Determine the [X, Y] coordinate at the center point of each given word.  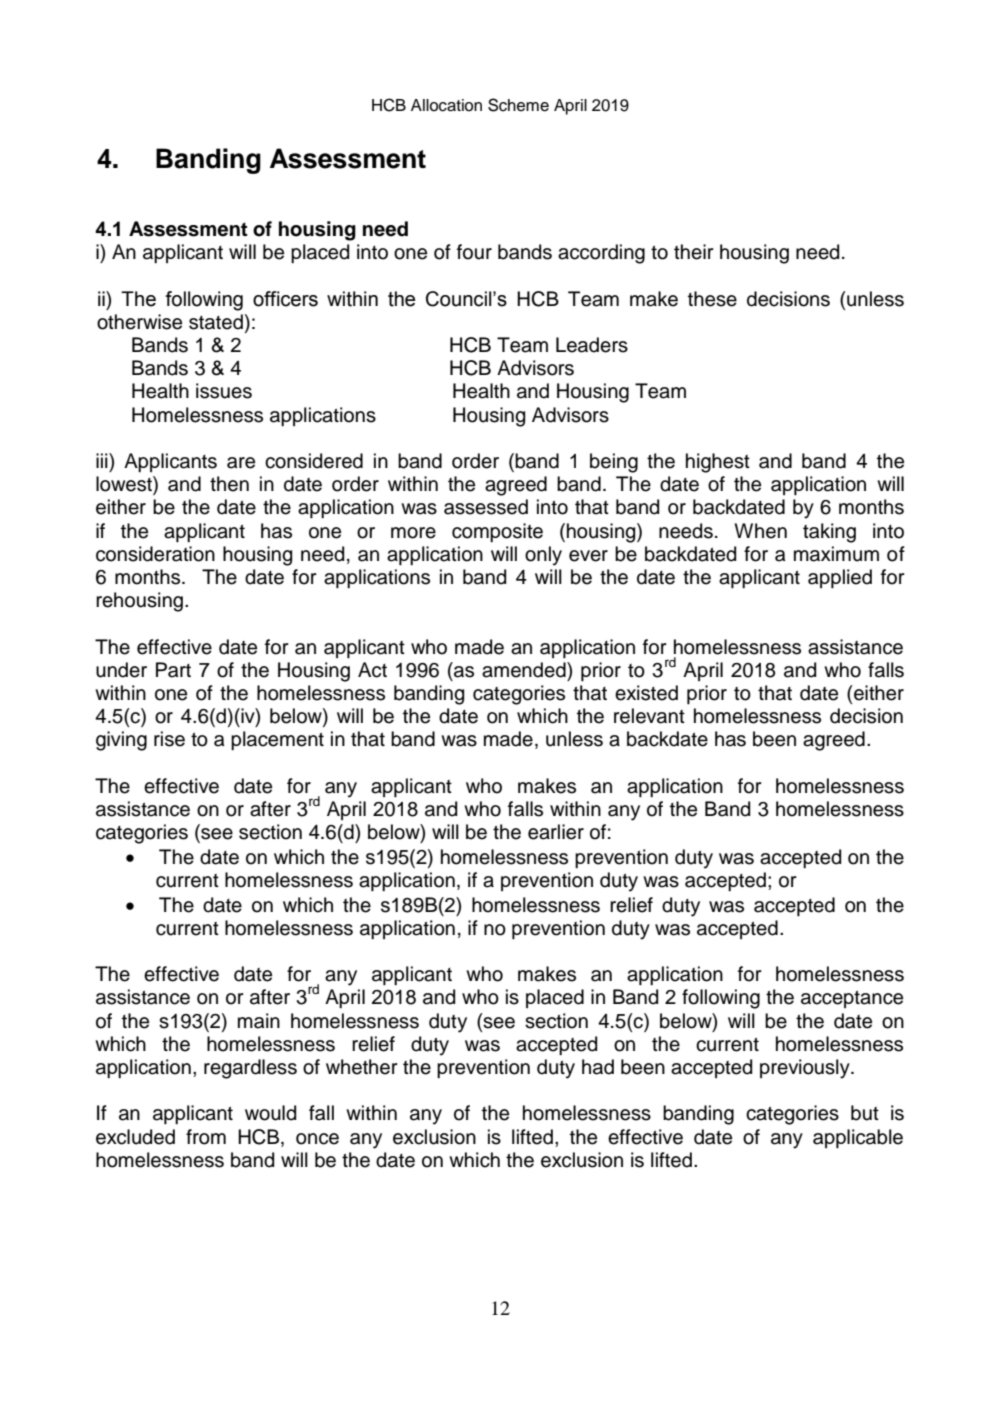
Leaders [592, 345]
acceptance [852, 999]
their [694, 252]
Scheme [518, 105]
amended [525, 670]
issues [224, 391]
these [712, 299]
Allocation [446, 105]
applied [840, 578]
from [206, 1137]
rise [169, 739]
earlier [556, 832]
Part [173, 670]
